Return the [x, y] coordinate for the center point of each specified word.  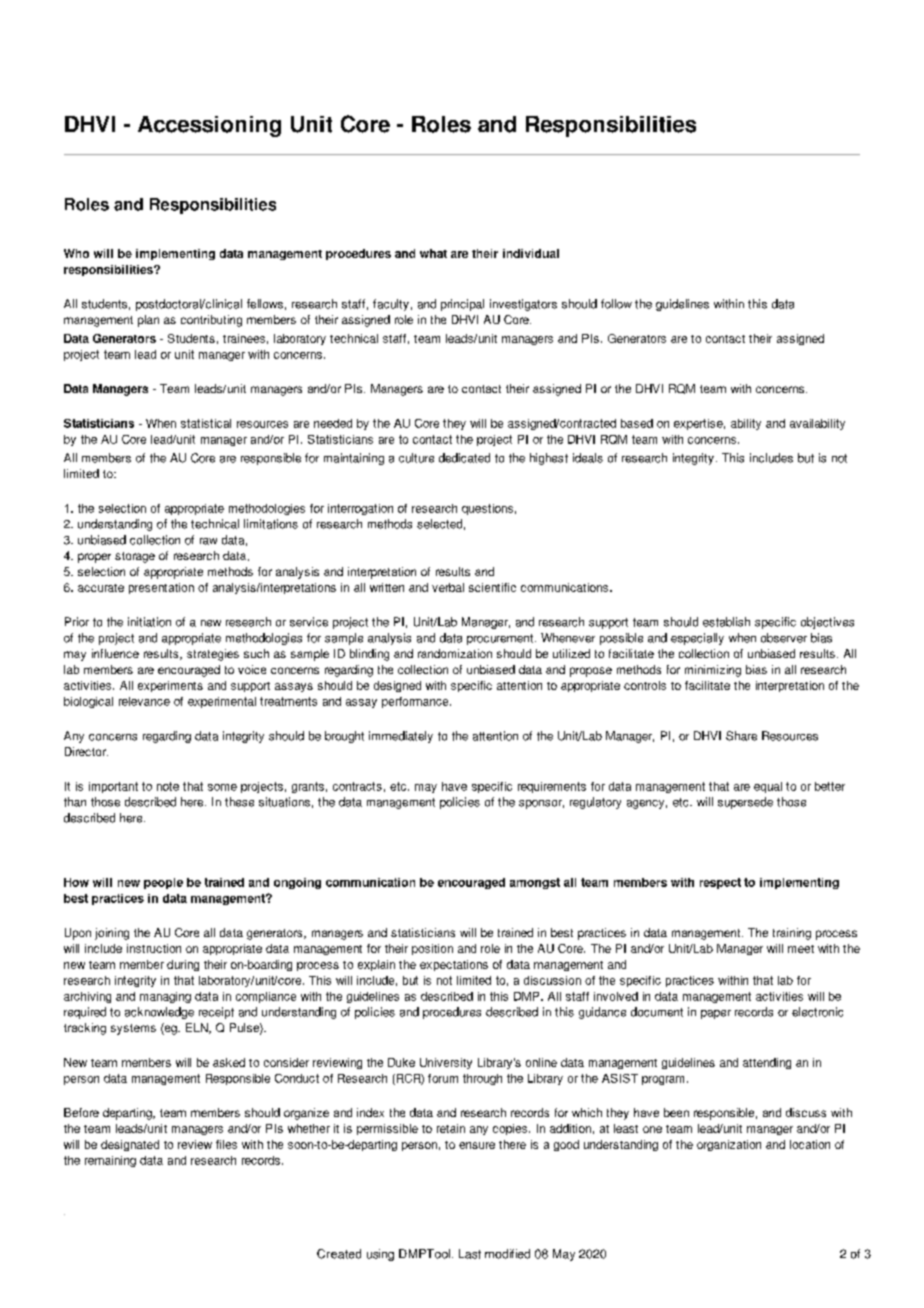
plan [148, 321]
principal [462, 305]
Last [470, 1254]
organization [729, 1145]
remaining [110, 1161]
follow [616, 304]
